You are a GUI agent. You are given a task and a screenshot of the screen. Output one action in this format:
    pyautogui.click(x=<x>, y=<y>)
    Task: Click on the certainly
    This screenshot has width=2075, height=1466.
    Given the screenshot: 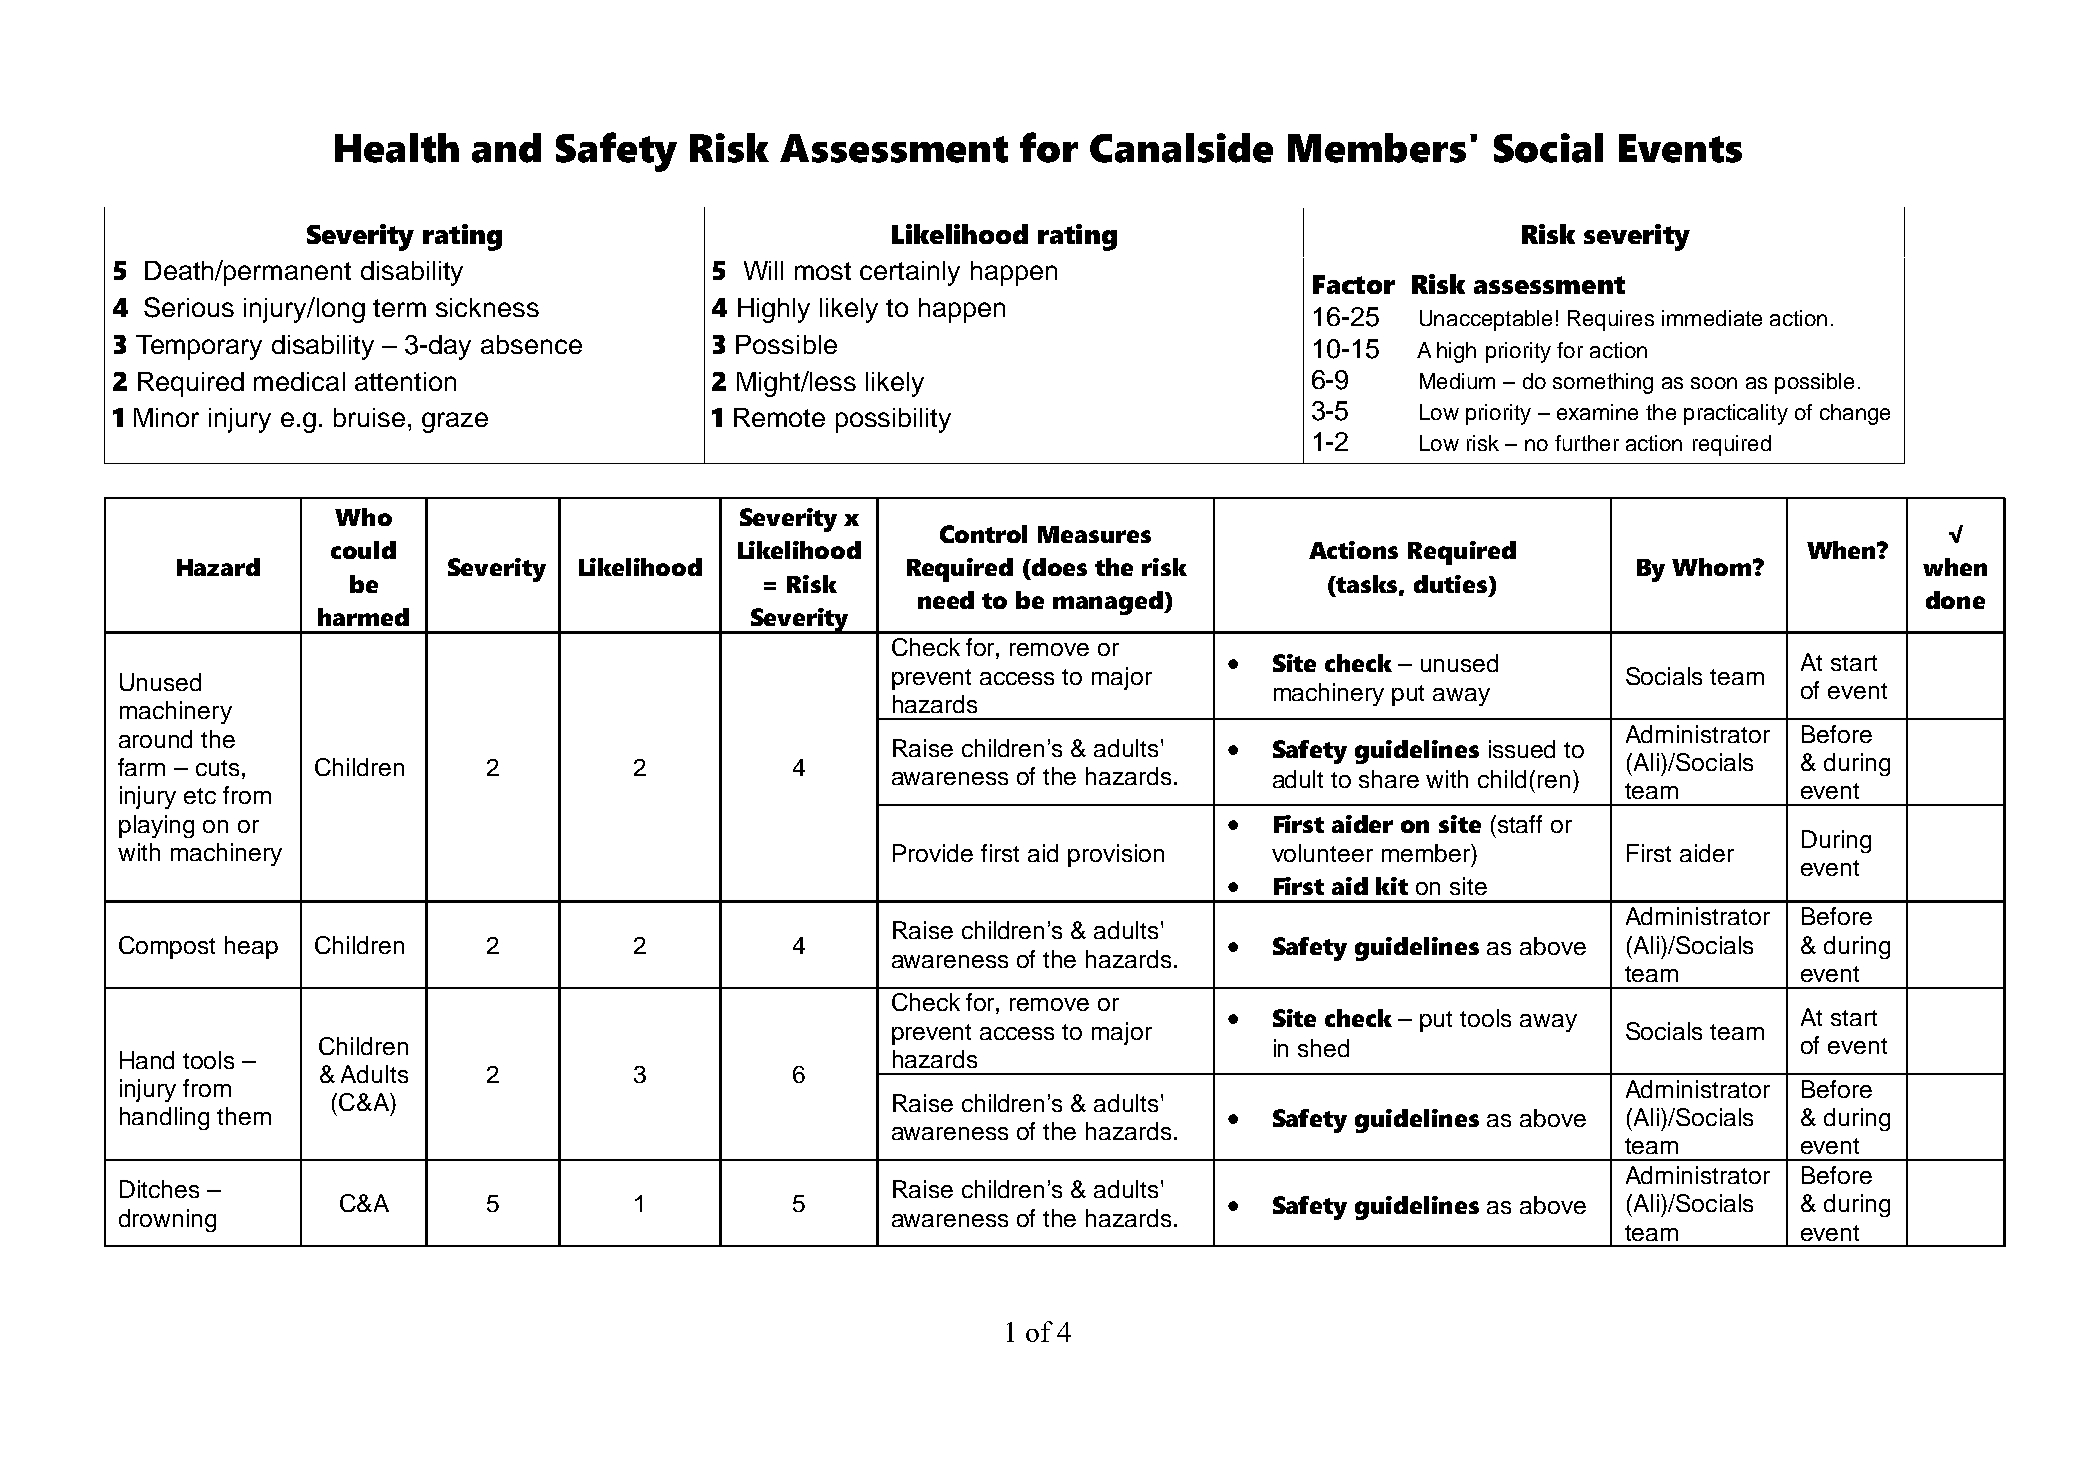 What is the action you would take?
    pyautogui.click(x=910, y=273)
